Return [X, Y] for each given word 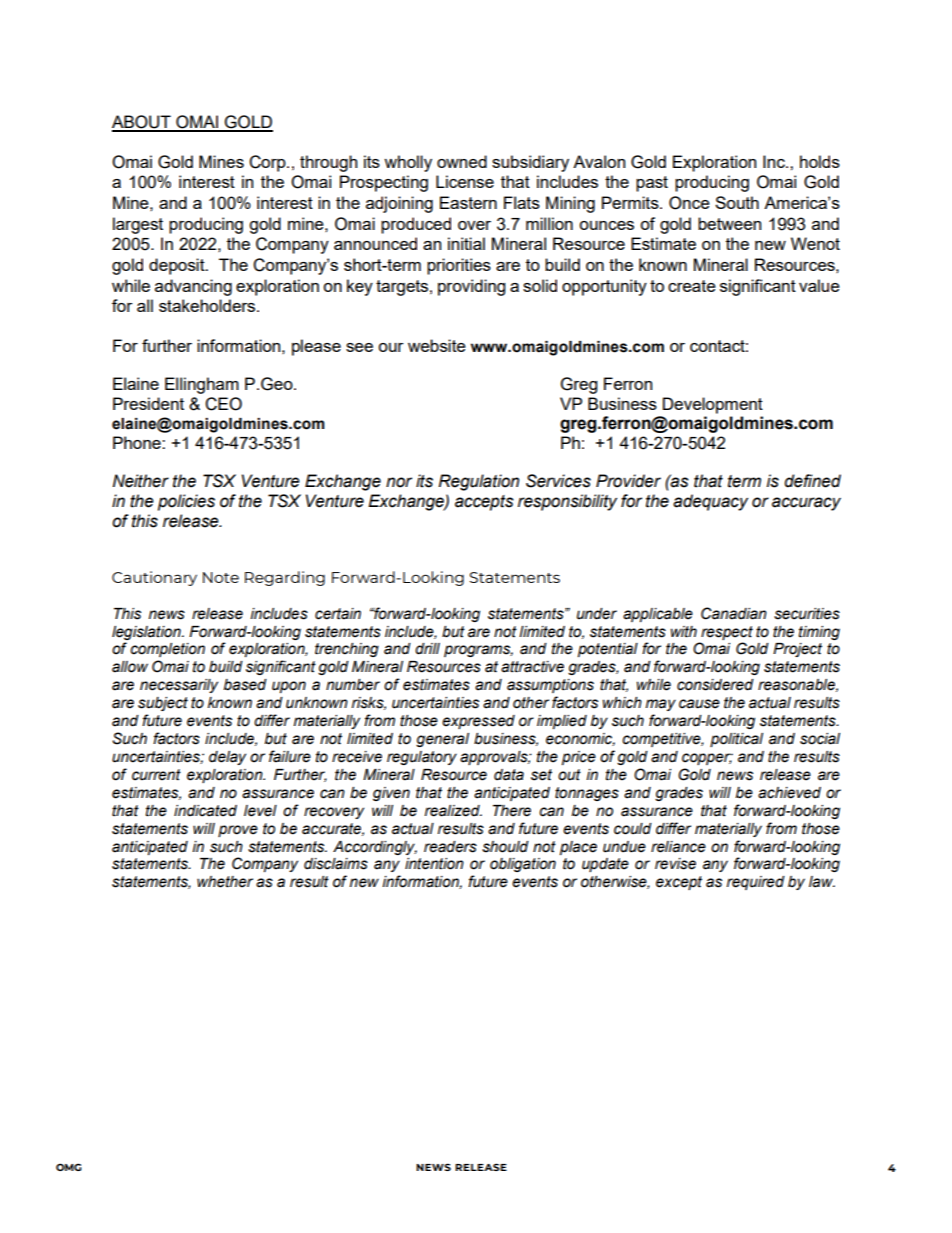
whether [225, 882]
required [756, 883]
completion [167, 650]
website [437, 345]
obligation [523, 865]
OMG [69, 1167]
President [148, 403]
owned [462, 161]
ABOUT [142, 123]
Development [713, 405]
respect [727, 633]
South [737, 202]
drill [427, 649]
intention [434, 864]
